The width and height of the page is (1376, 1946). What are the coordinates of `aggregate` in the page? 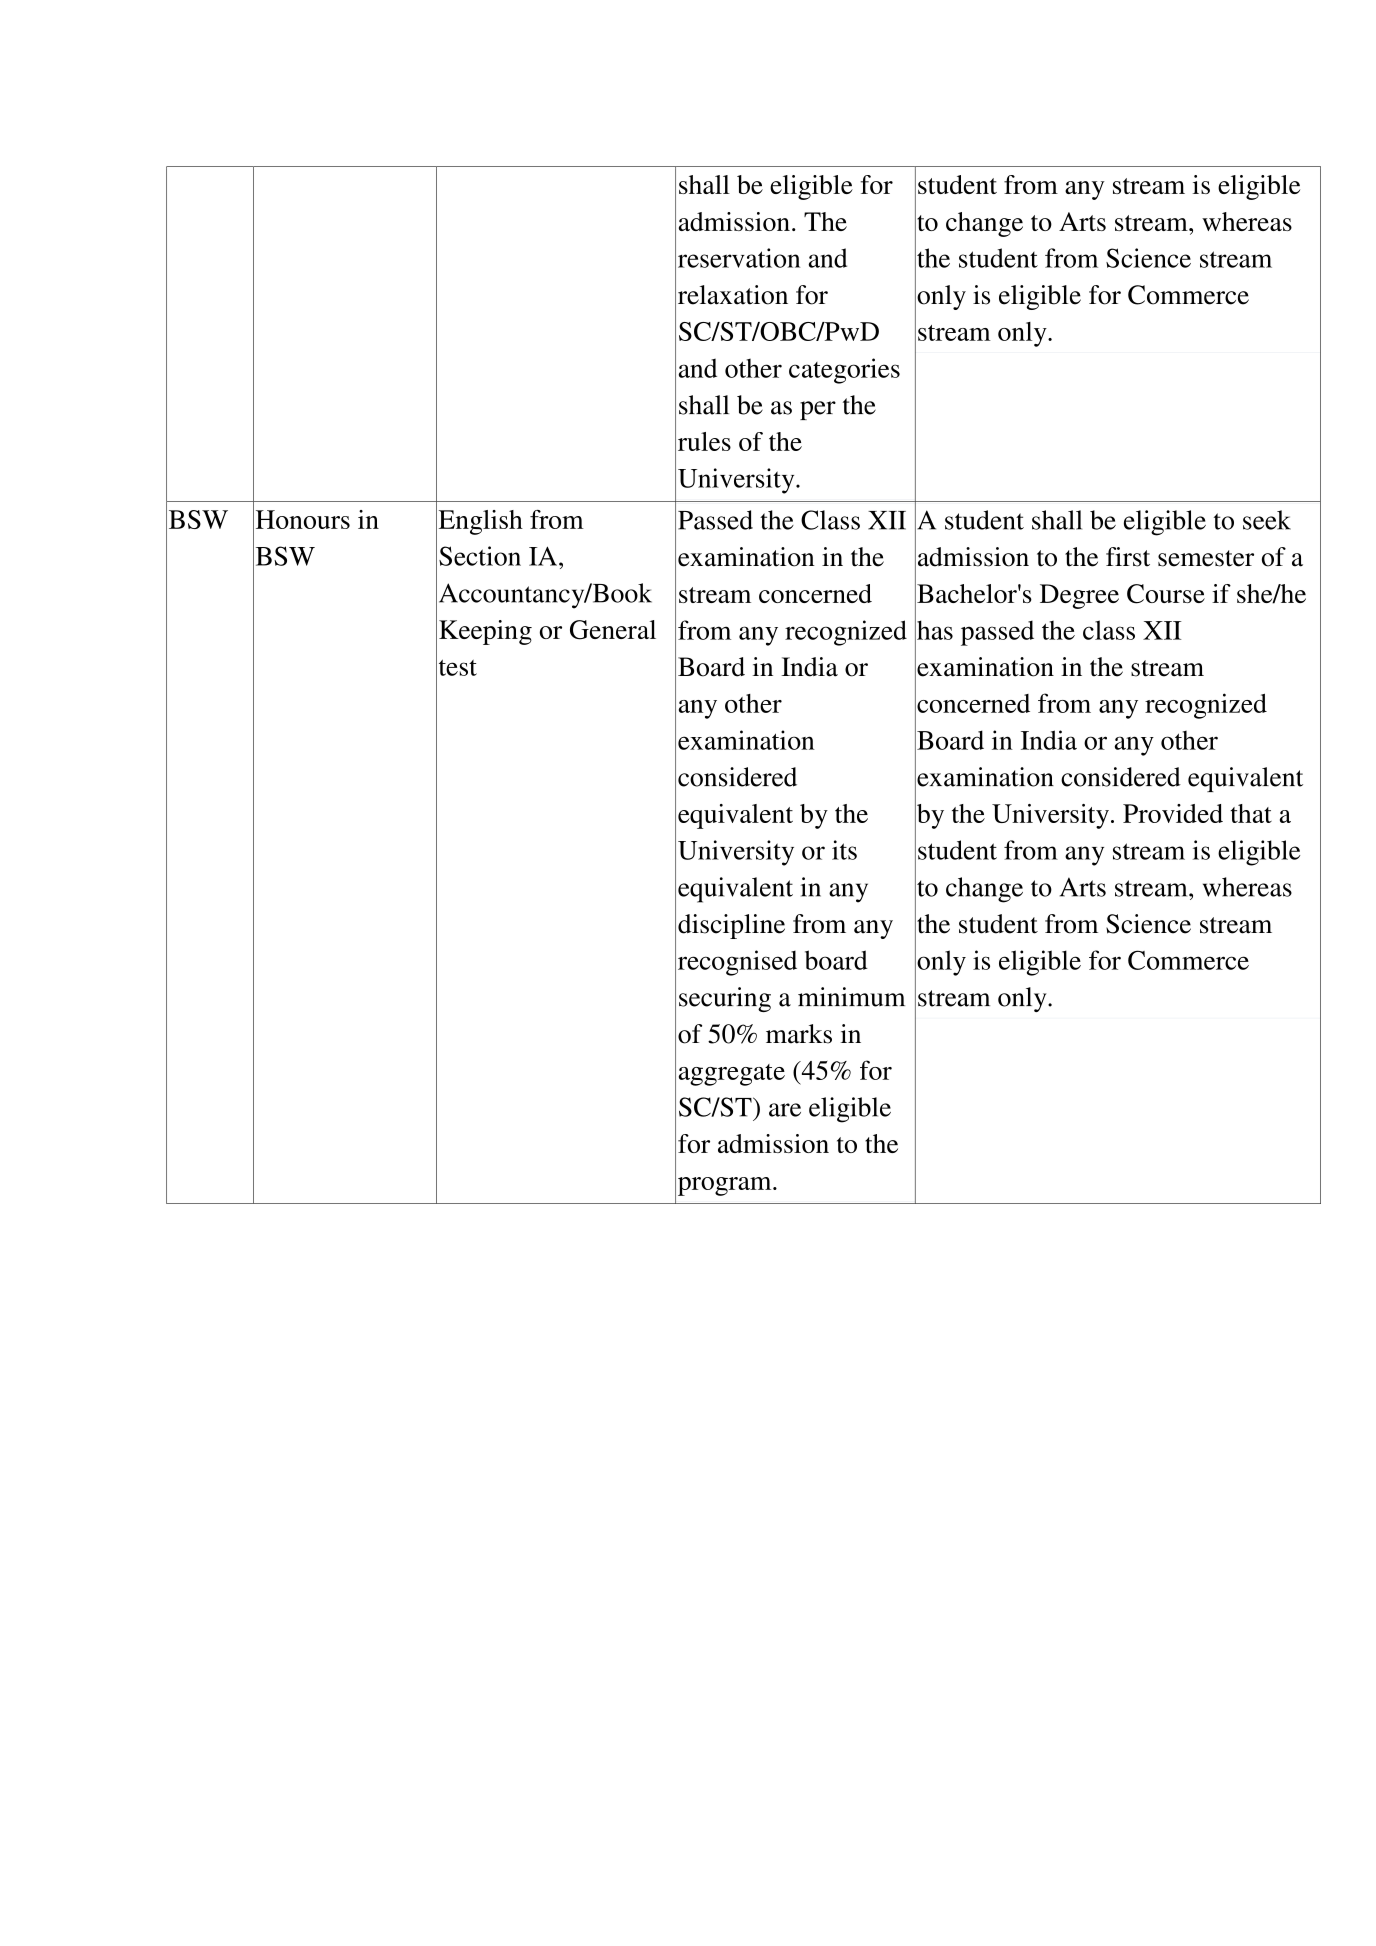 It's located at (732, 1075).
